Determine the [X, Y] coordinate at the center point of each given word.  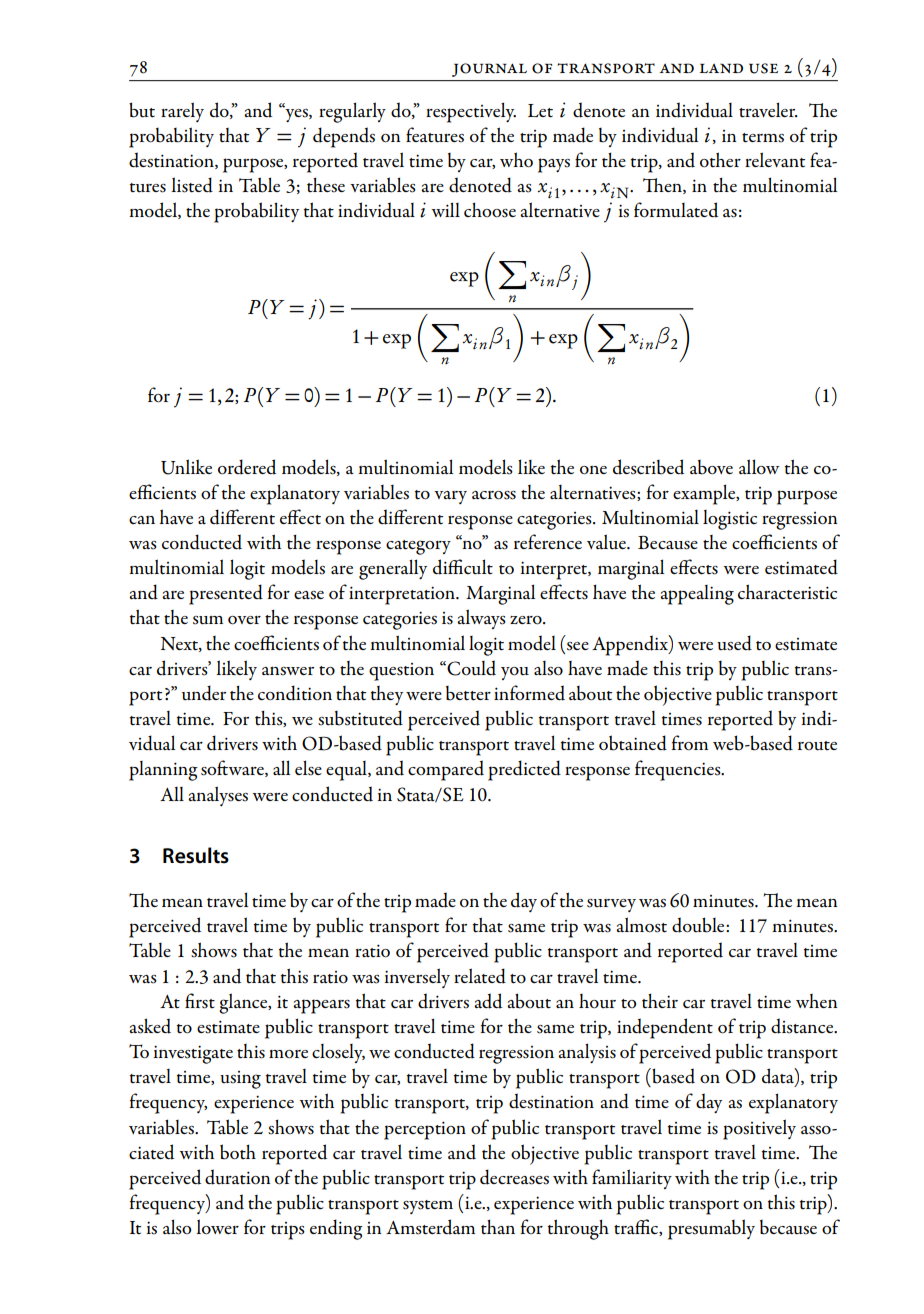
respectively [471, 112]
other [720, 160]
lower [217, 1227]
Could [470, 668]
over [244, 620]
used [734, 643]
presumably [711, 1229]
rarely [182, 112]
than [498, 1226]
